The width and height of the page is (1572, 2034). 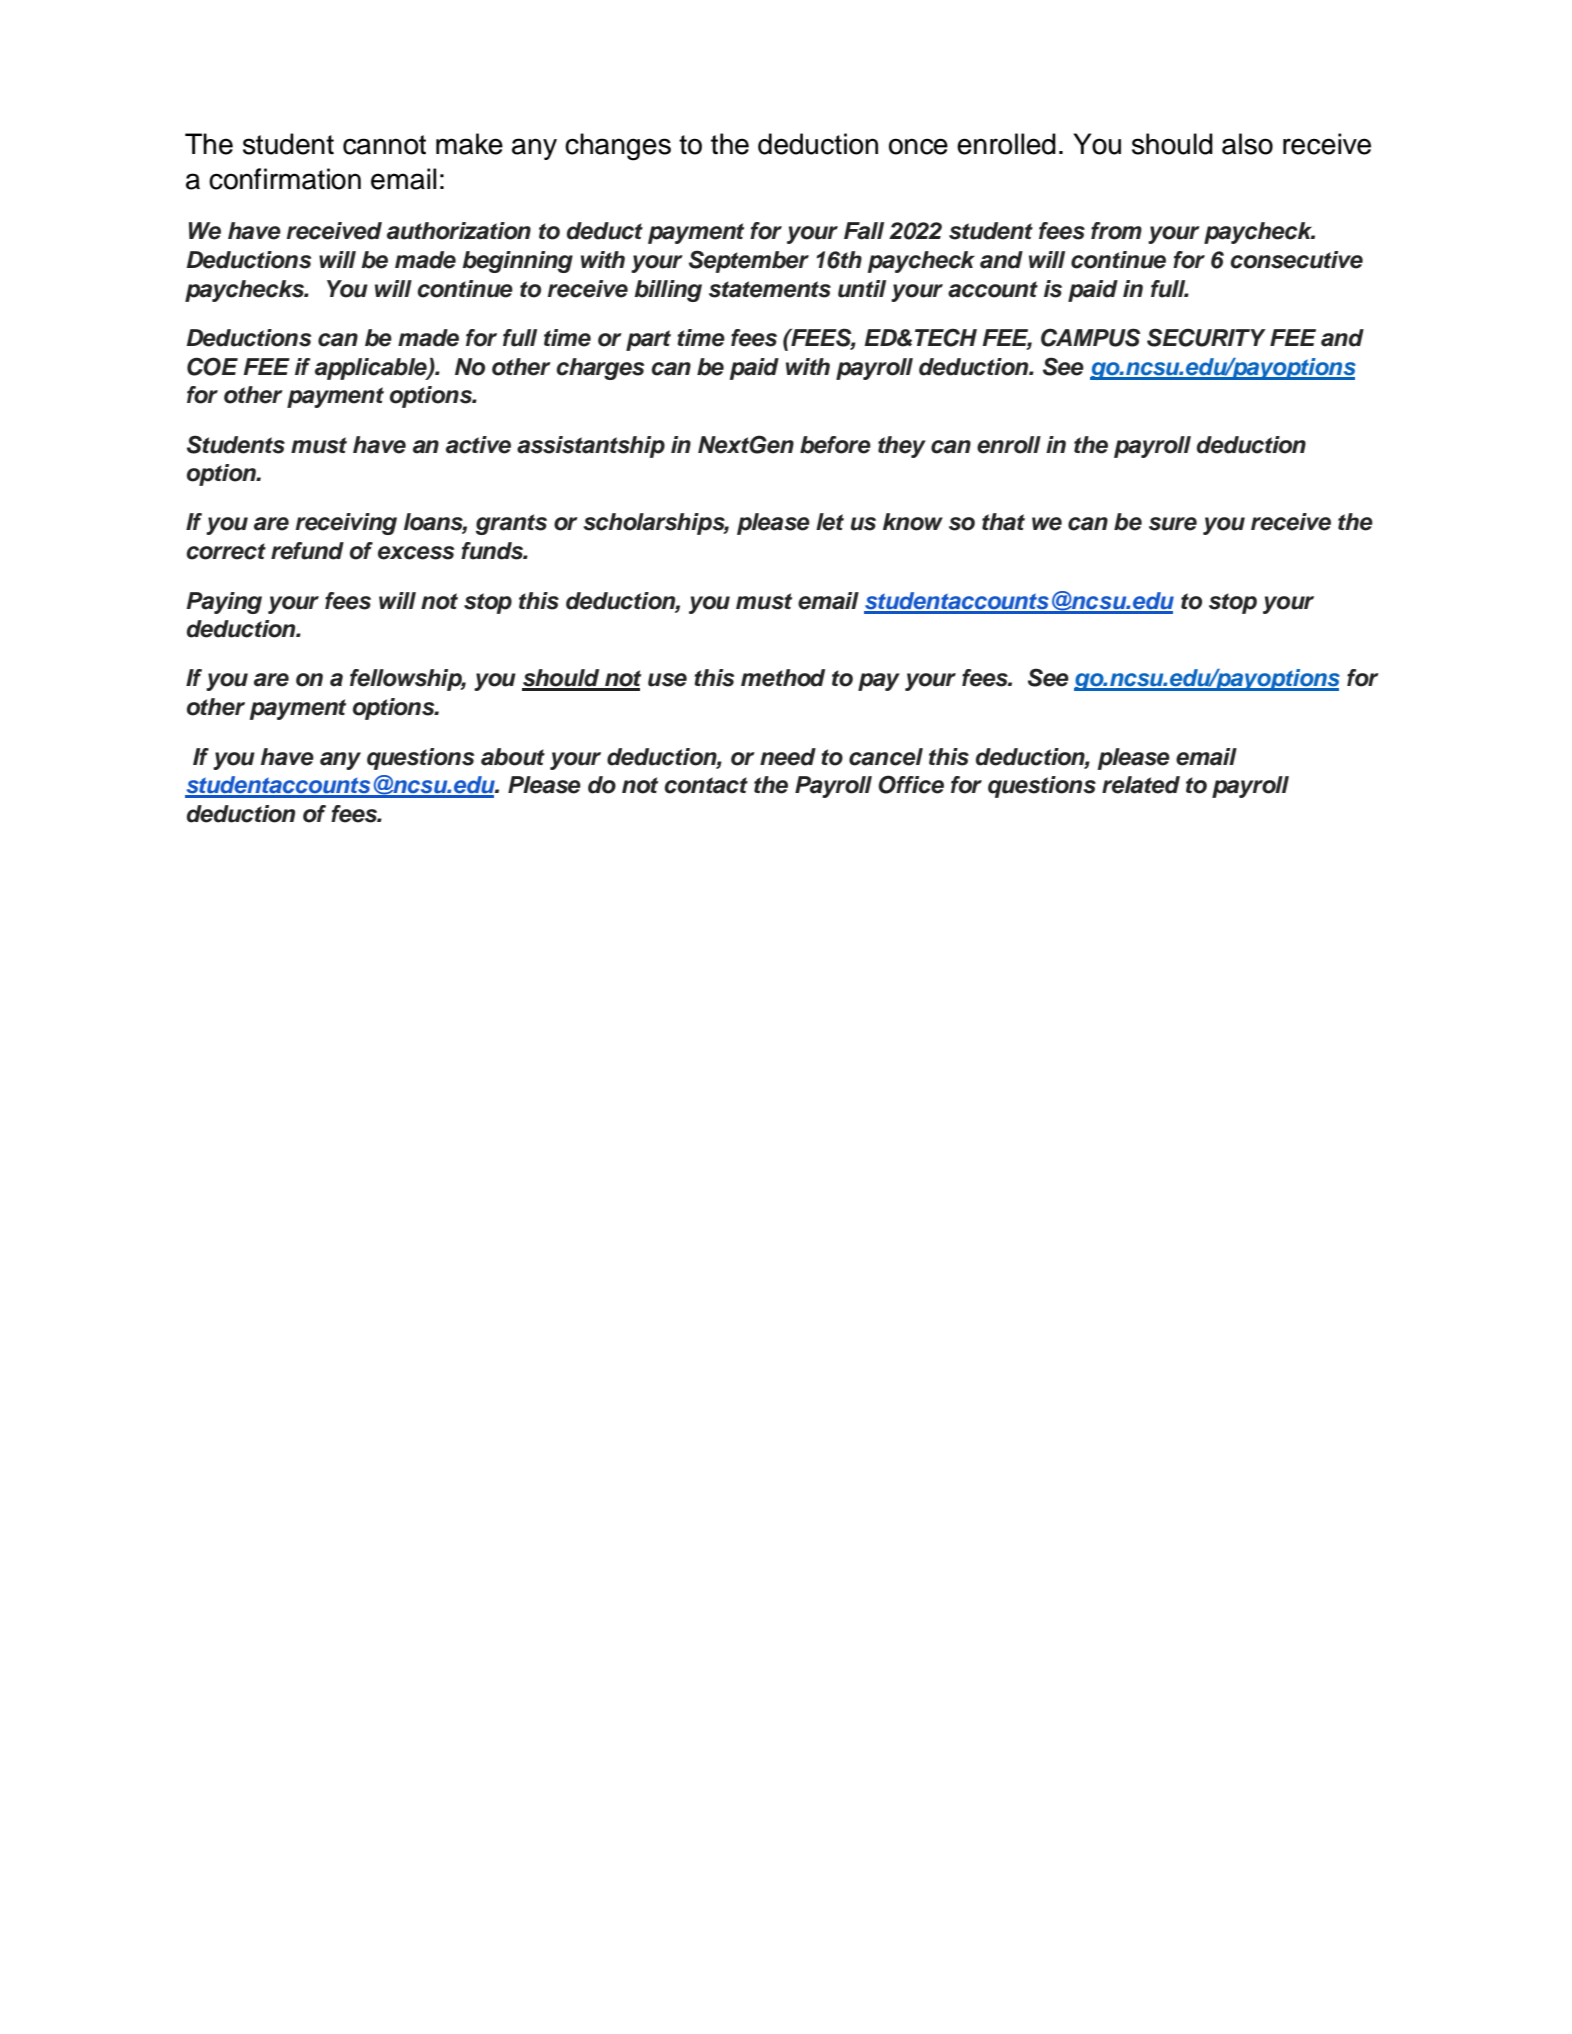 I want to click on about, so click(x=513, y=757).
